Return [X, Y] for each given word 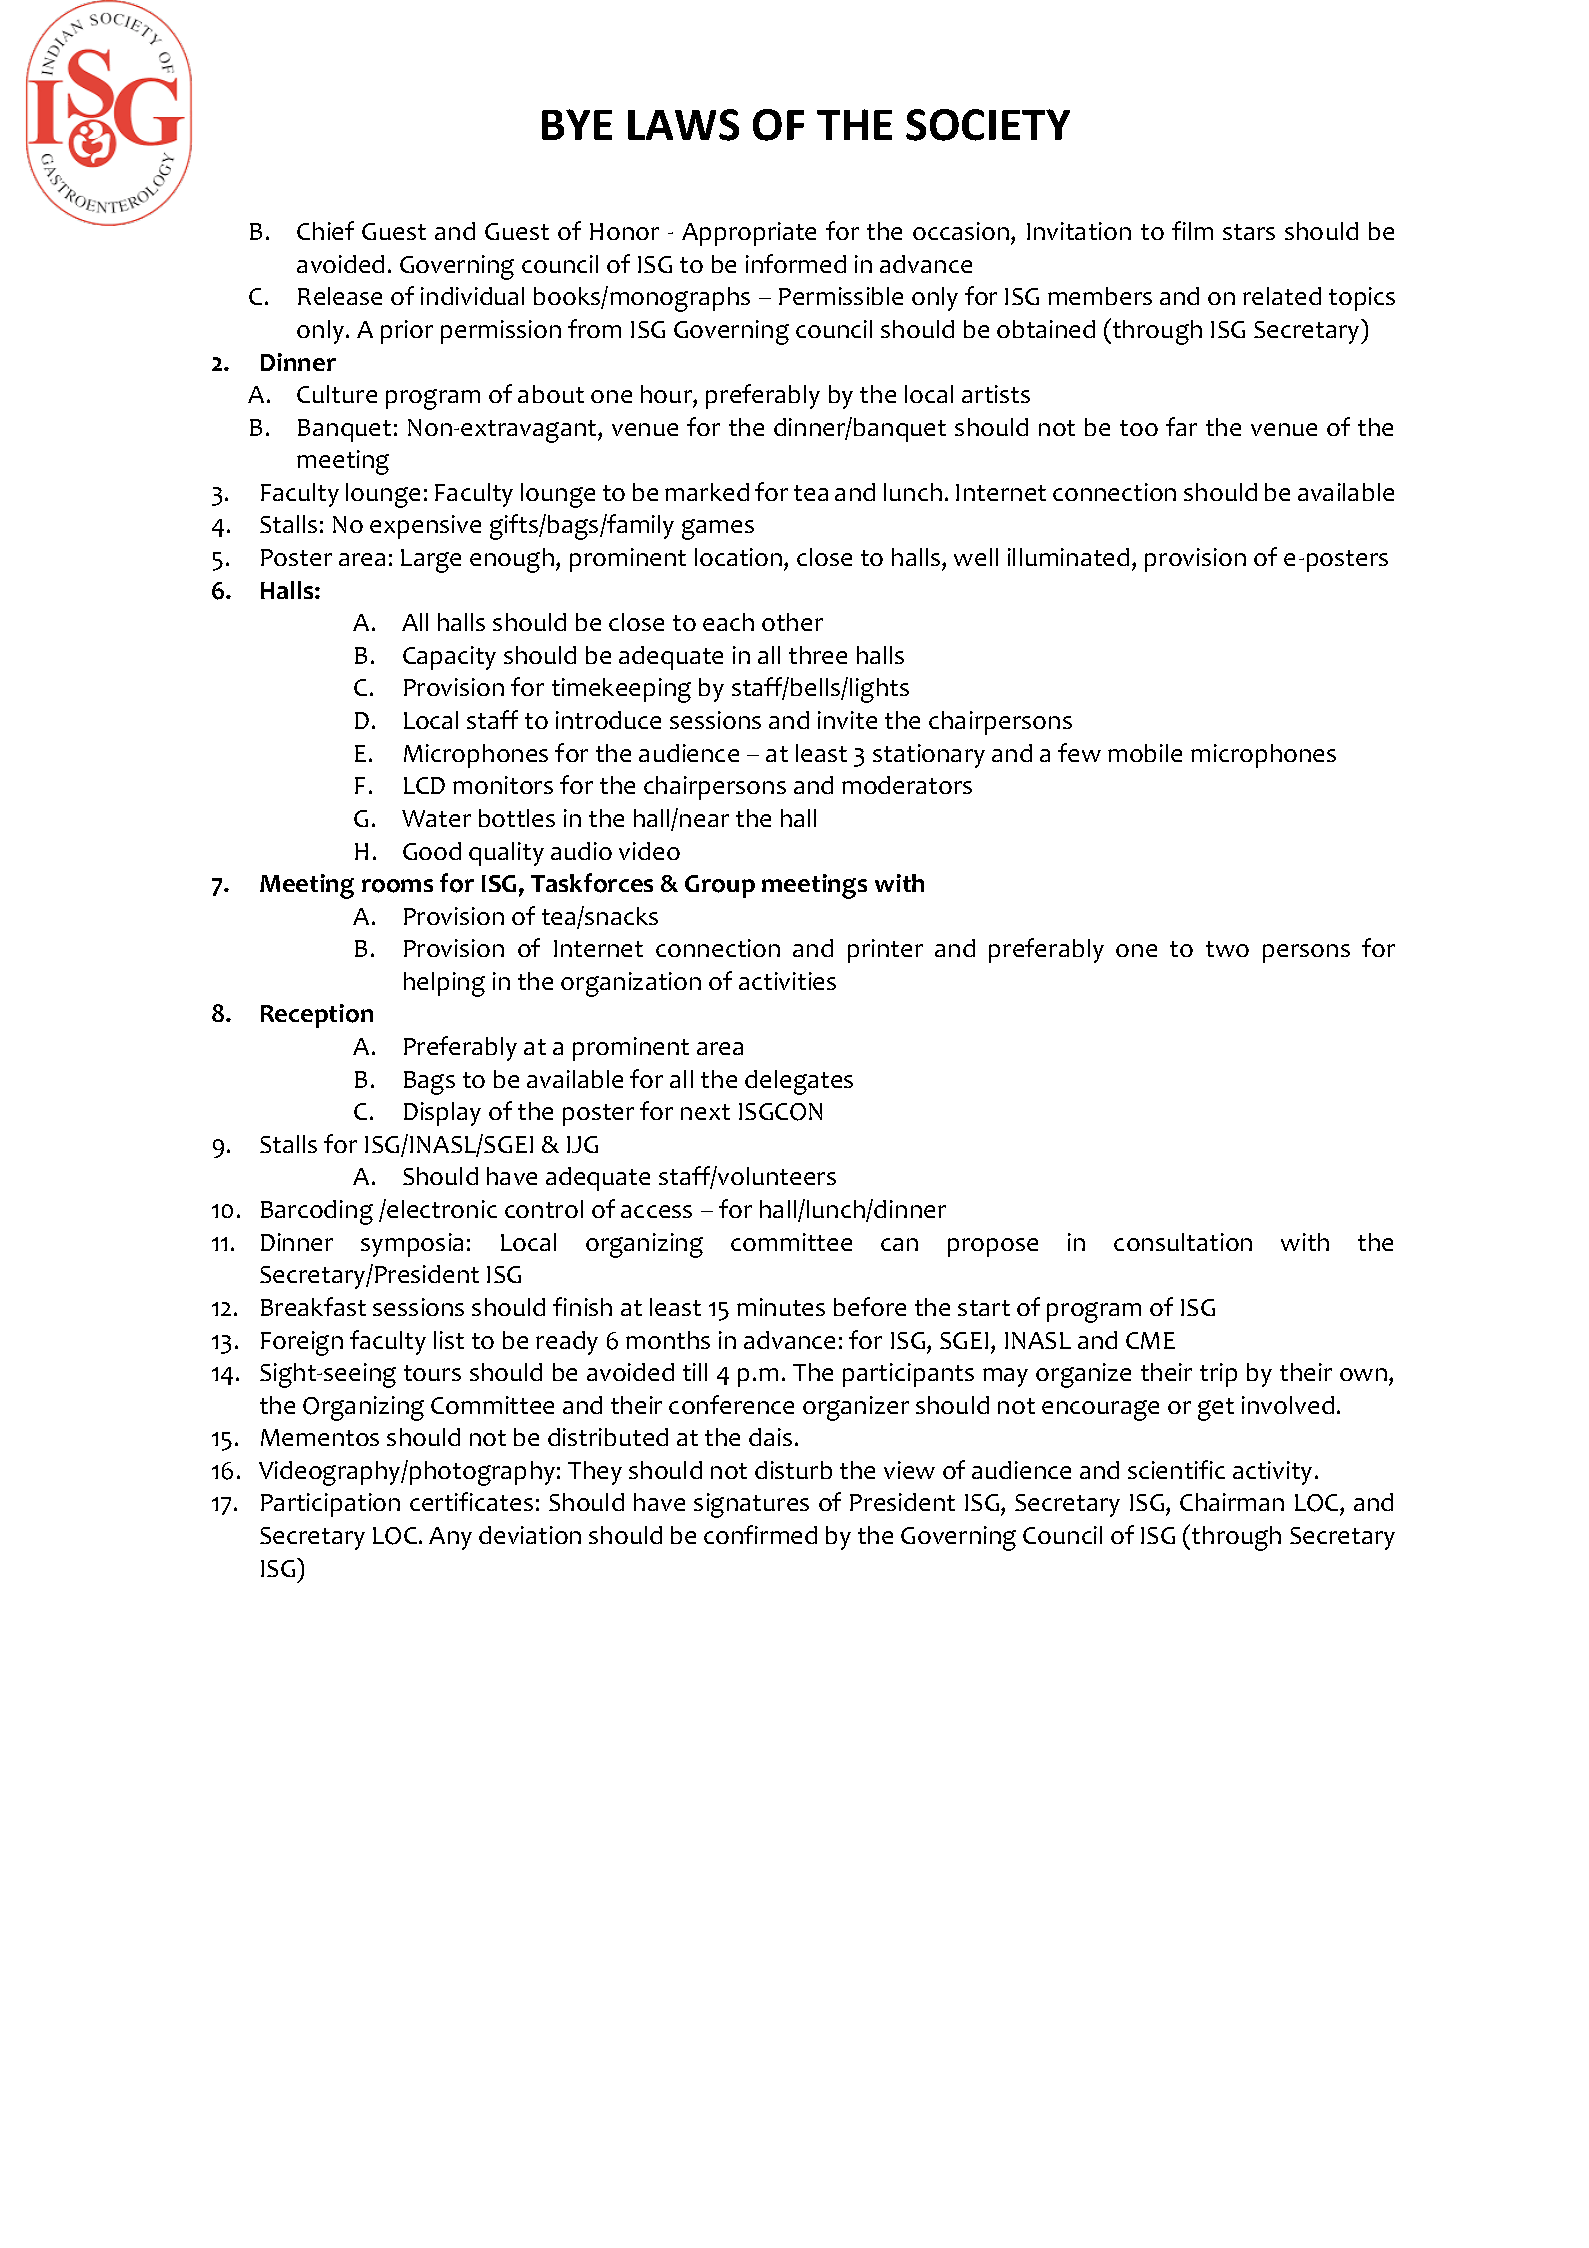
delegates [799, 1082]
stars [1249, 232]
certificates [471, 1501]
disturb [793, 1470]
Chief [325, 230]
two [1227, 949]
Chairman [1232, 1502]
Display [442, 1114]
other [792, 622]
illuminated [1068, 557]
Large [431, 561]
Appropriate [749, 234]
